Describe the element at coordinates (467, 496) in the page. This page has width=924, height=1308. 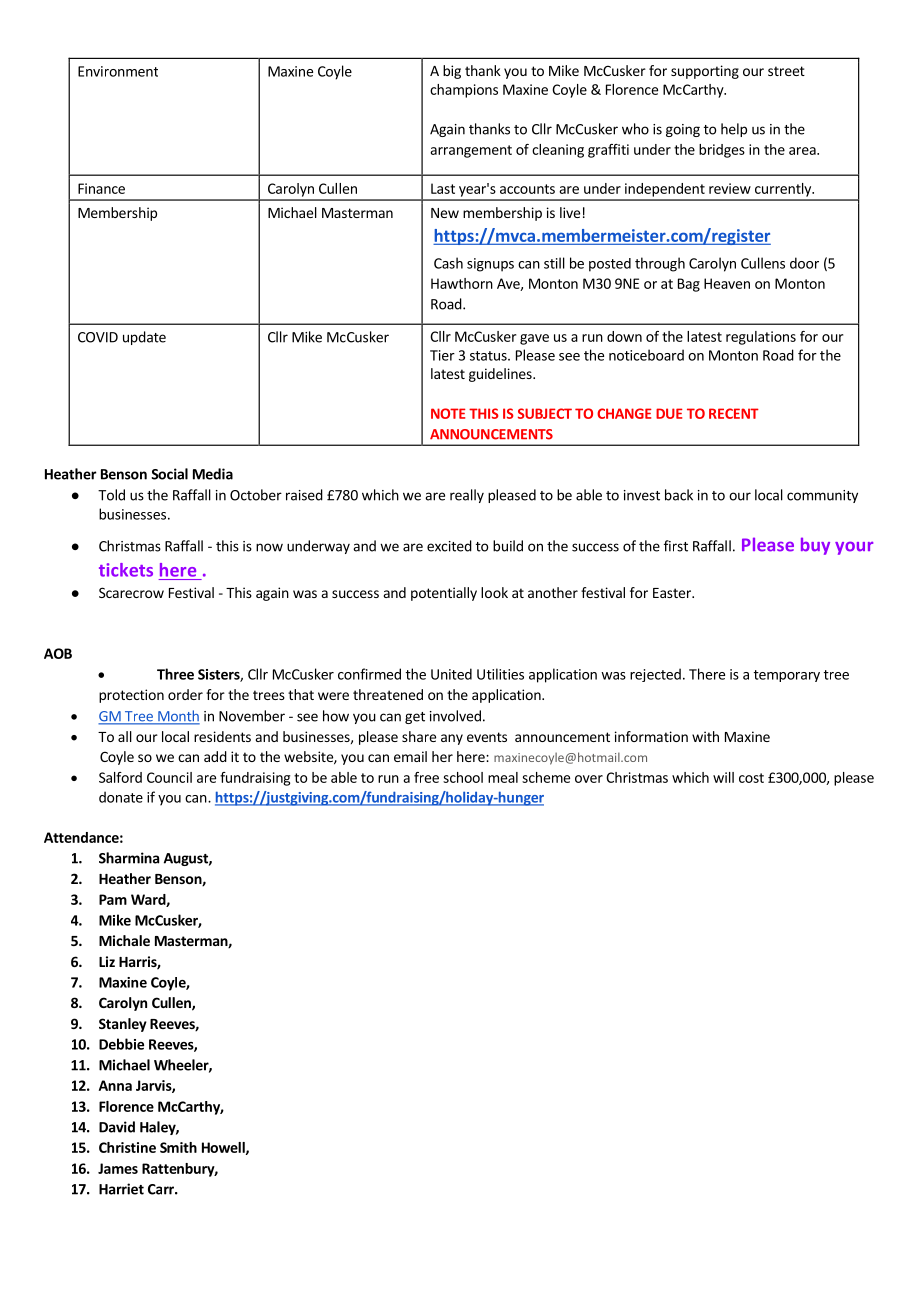
I see `really` at that location.
